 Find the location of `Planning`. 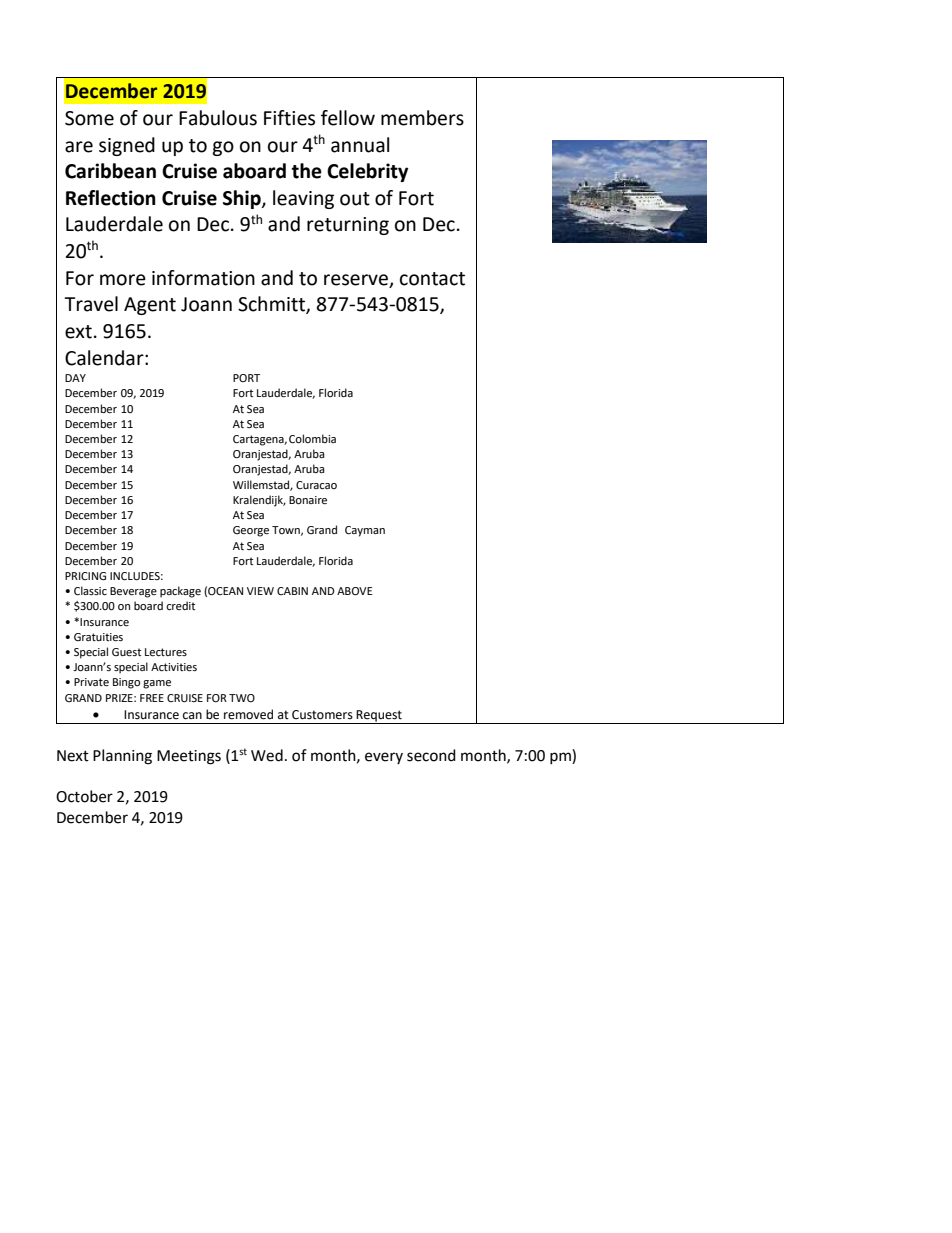

Planning is located at coordinates (122, 757).
